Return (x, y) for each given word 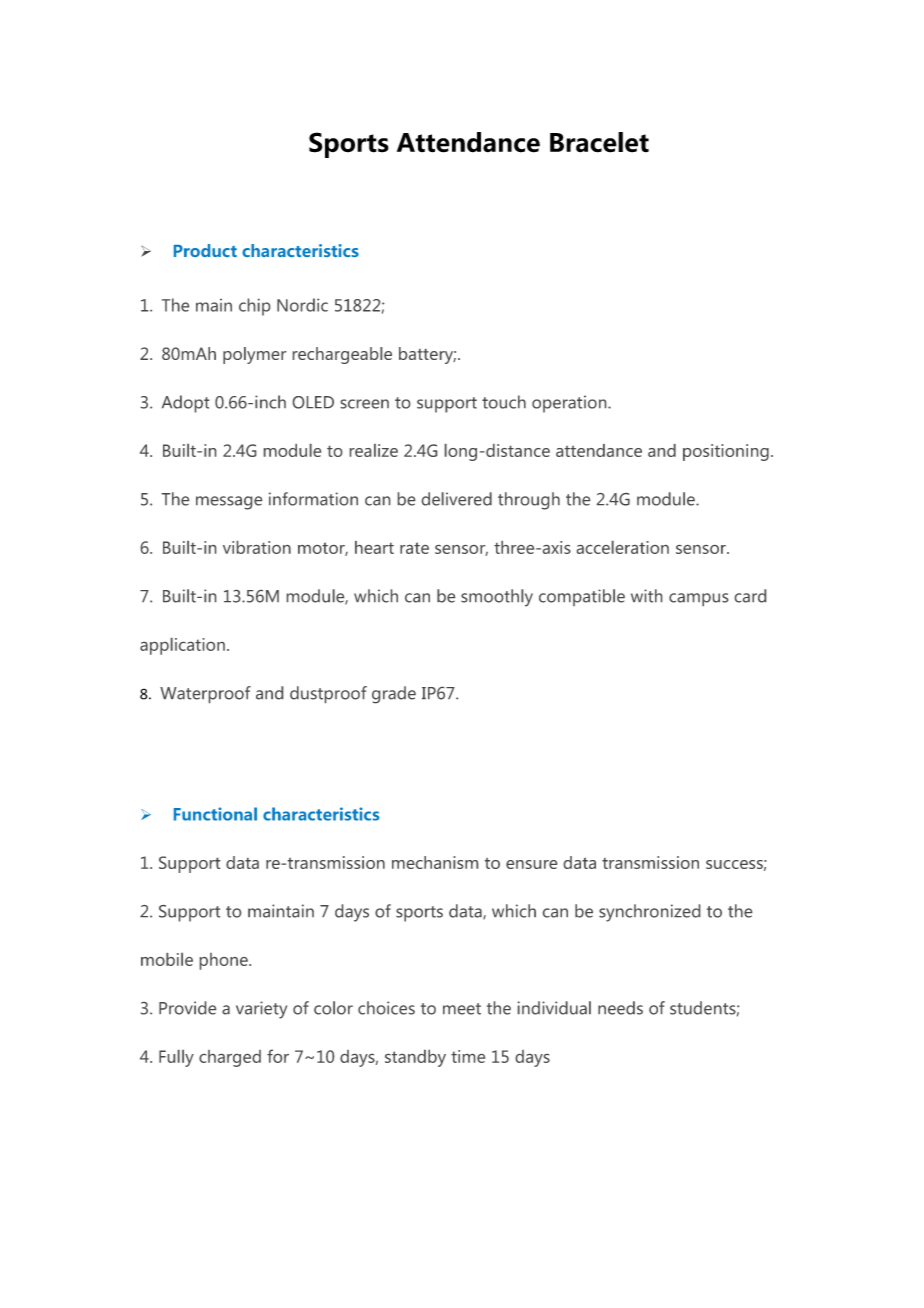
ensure (531, 864)
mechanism (435, 862)
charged (230, 1058)
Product (205, 250)
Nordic (302, 305)
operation (570, 404)
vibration (257, 547)
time (468, 1056)
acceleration (623, 547)
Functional (215, 814)
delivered (457, 499)
